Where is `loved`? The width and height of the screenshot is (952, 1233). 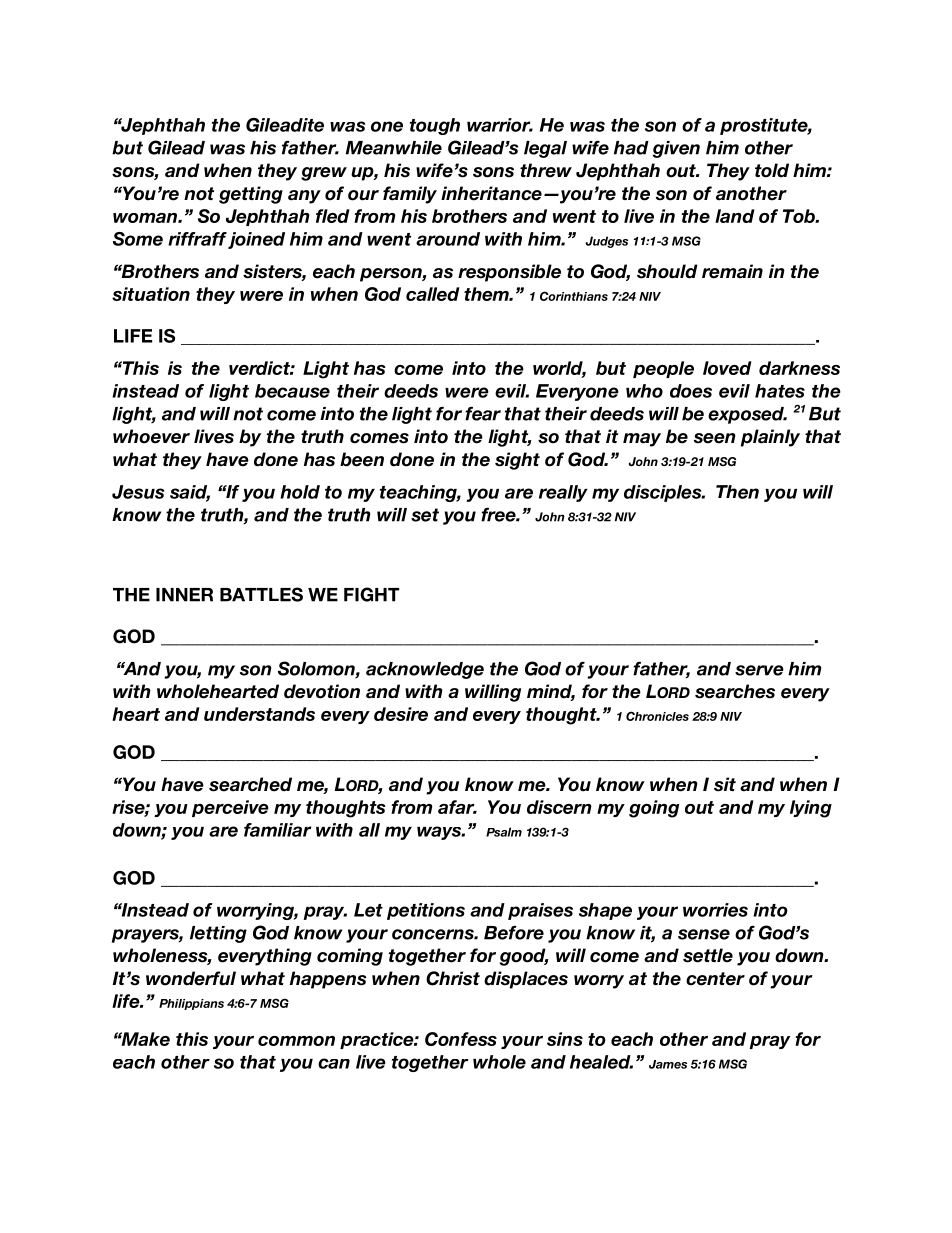
loved is located at coordinates (727, 368).
